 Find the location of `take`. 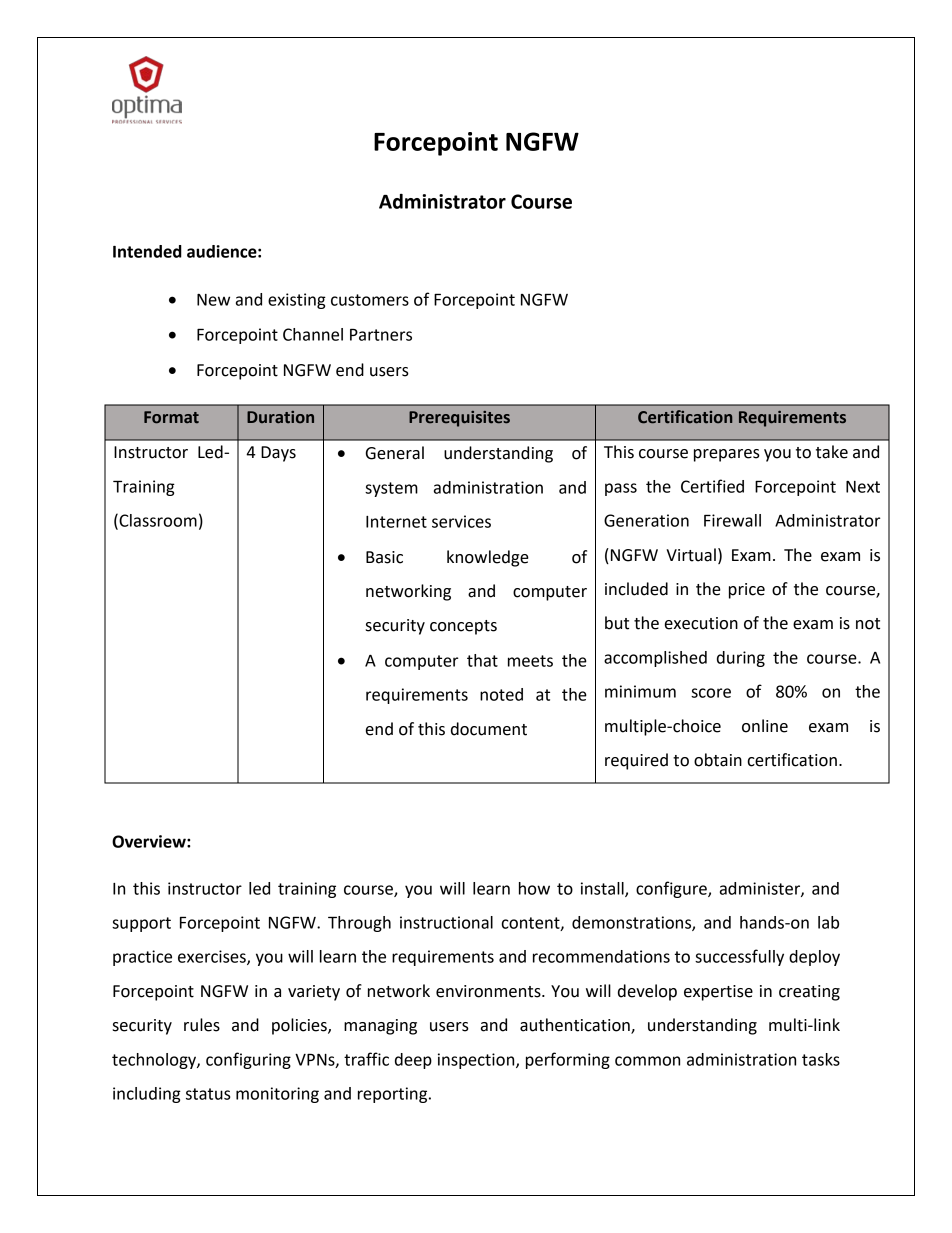

take is located at coordinates (832, 452).
